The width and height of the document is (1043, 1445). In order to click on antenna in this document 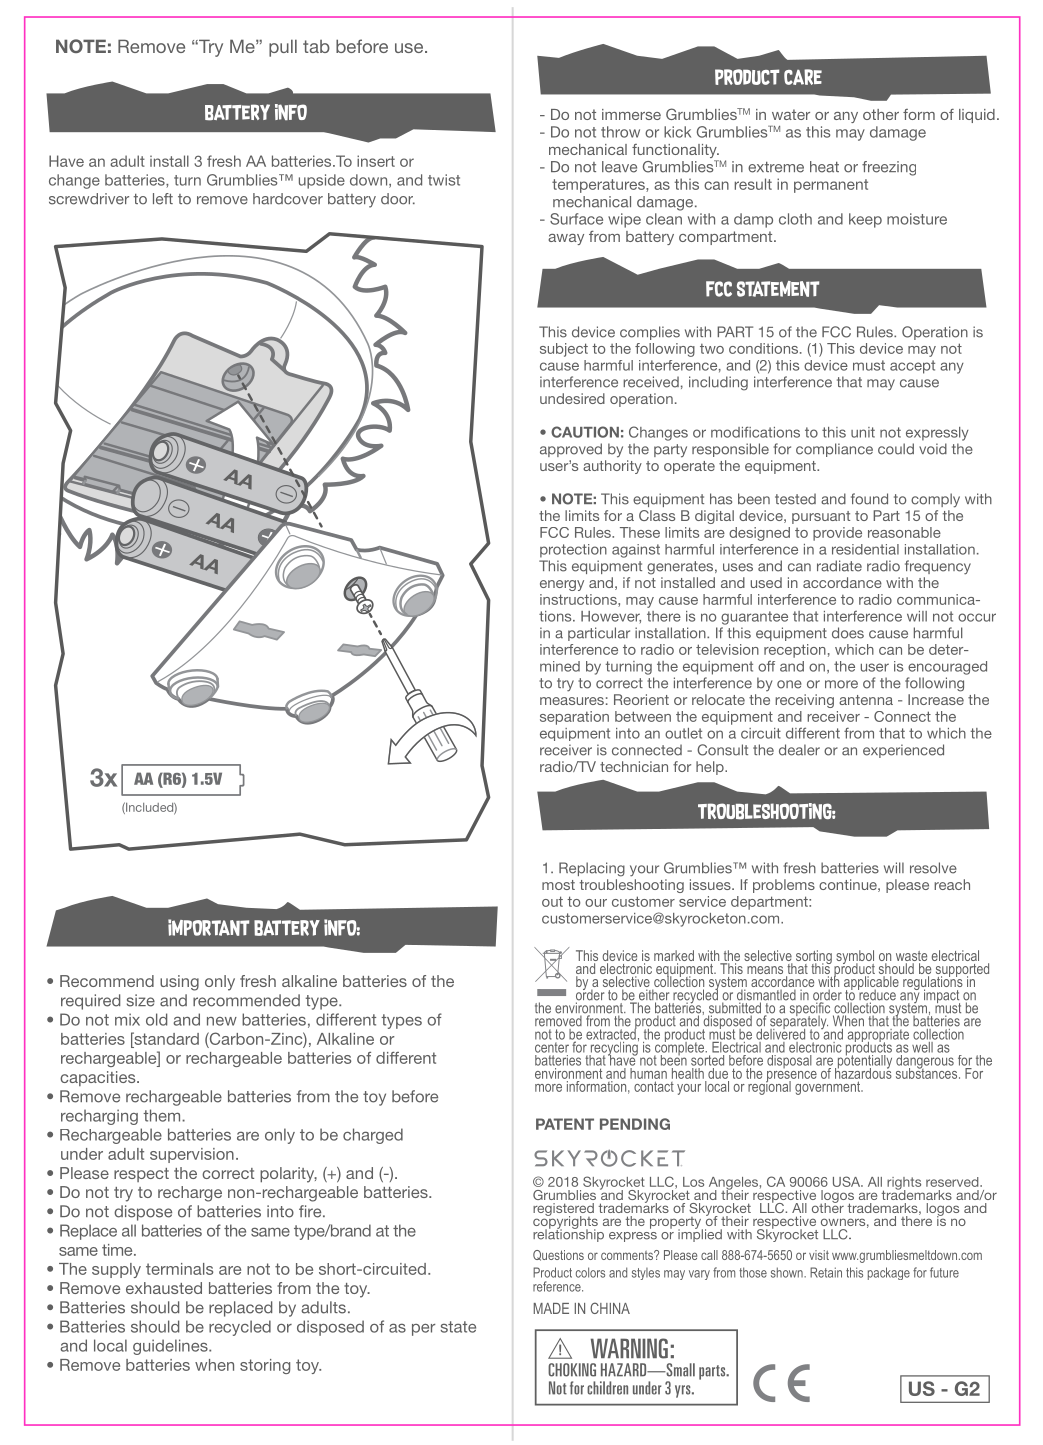, I will do `click(866, 700)`.
